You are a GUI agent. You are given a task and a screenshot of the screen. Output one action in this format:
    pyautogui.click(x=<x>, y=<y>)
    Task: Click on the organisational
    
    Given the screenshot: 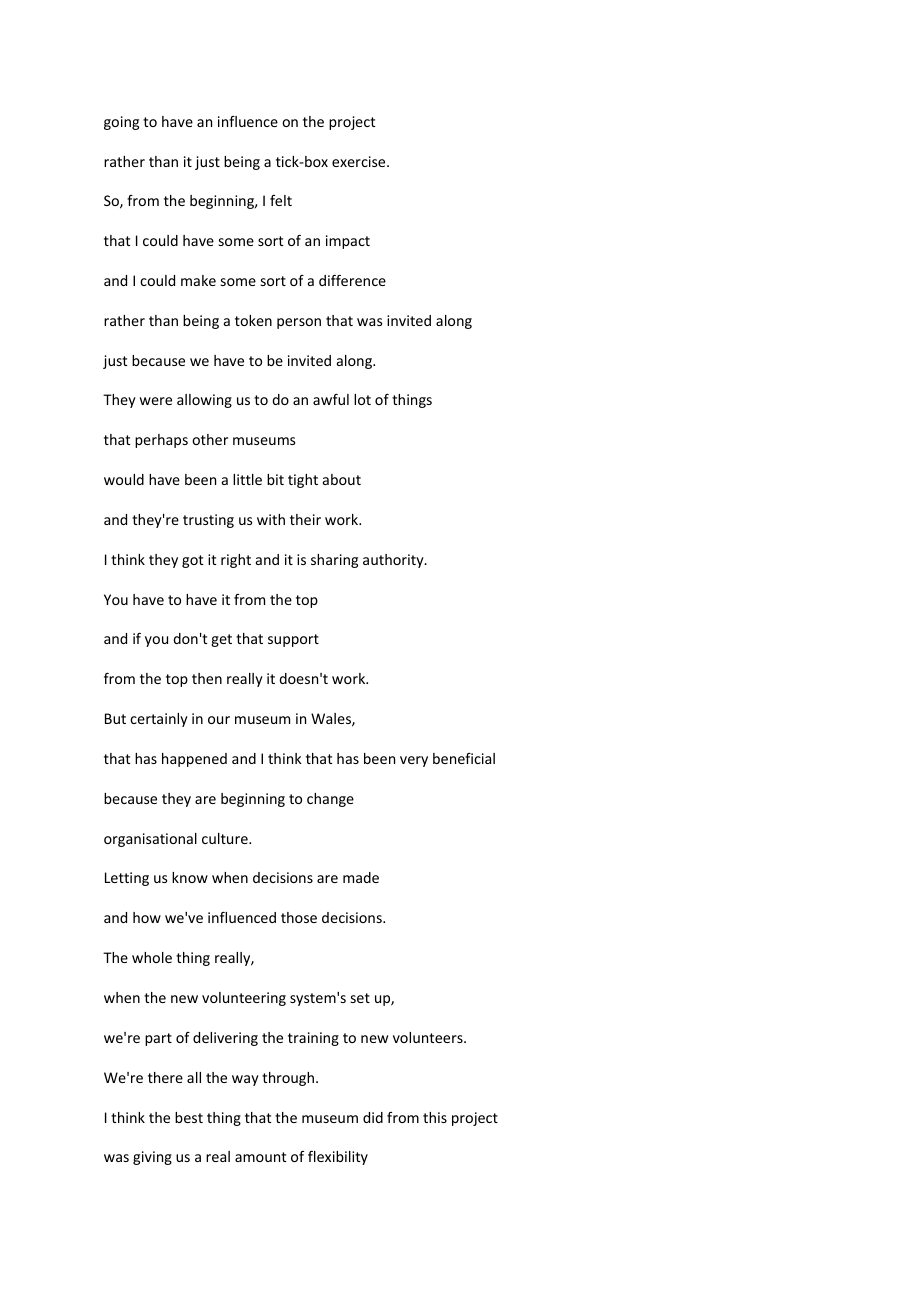 What is the action you would take?
    pyautogui.click(x=150, y=840)
